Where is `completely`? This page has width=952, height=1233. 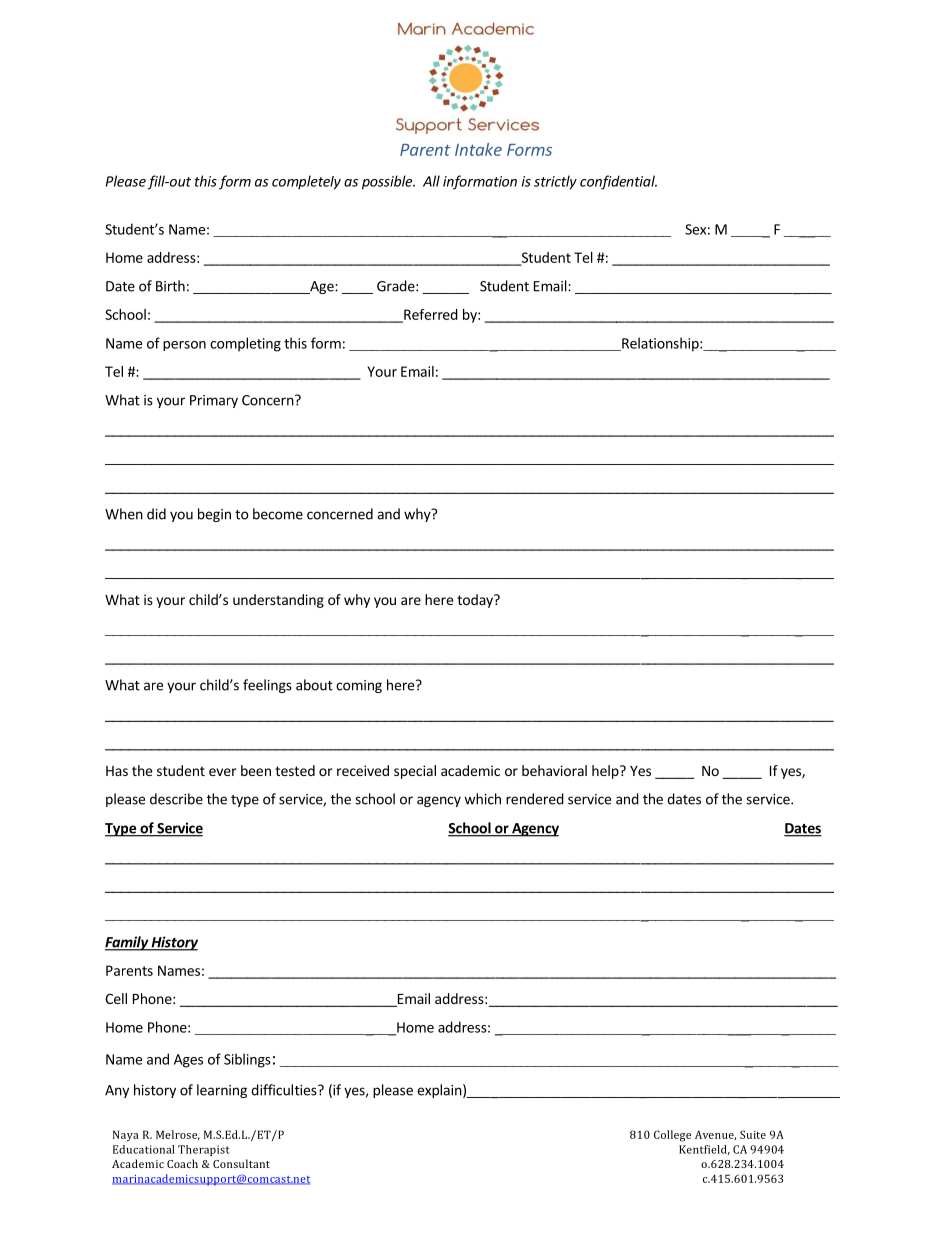 completely is located at coordinates (306, 182).
